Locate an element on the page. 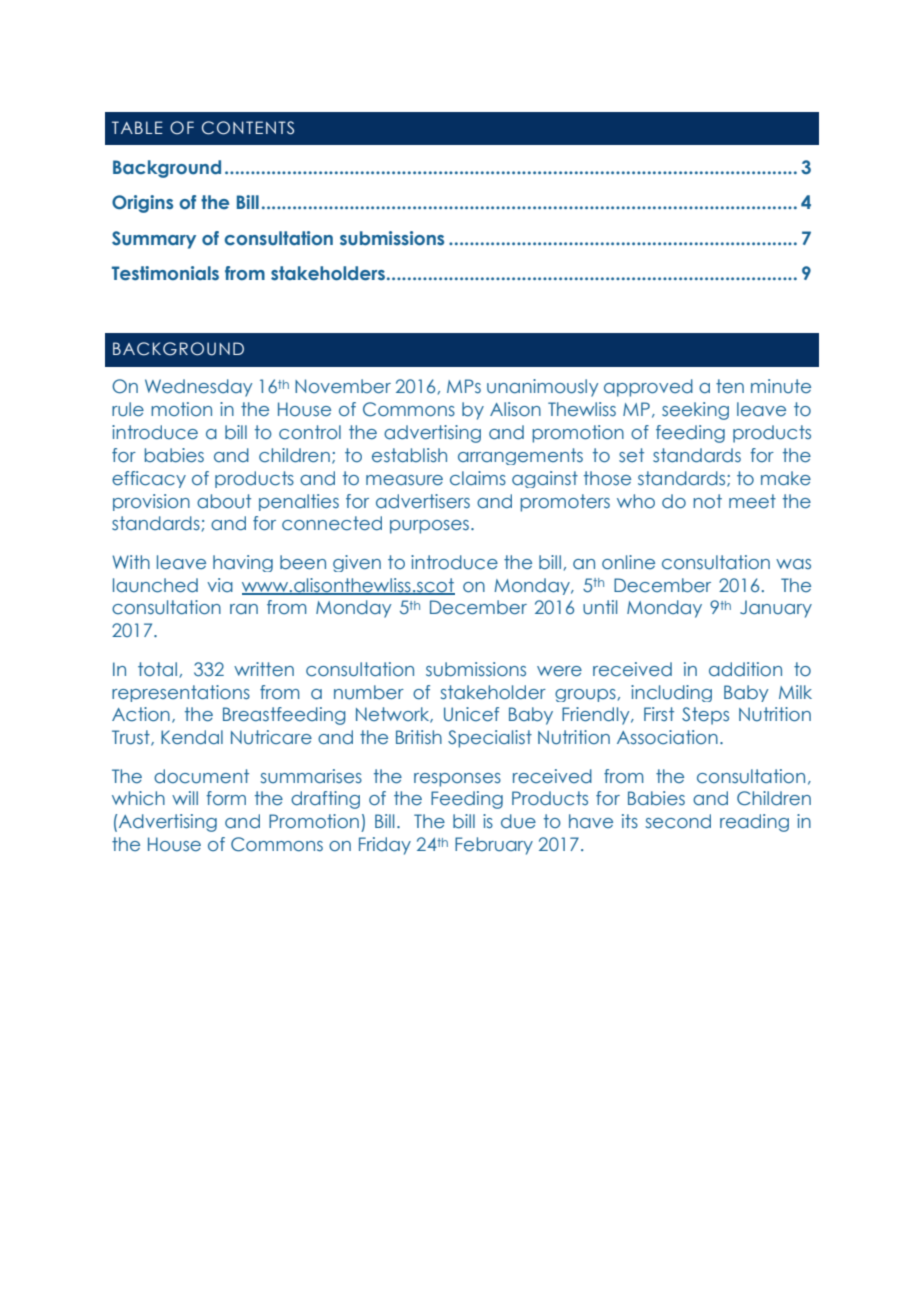 Image resolution: width=924 pixels, height=1308 pixels. minute is located at coordinates (781, 386).
